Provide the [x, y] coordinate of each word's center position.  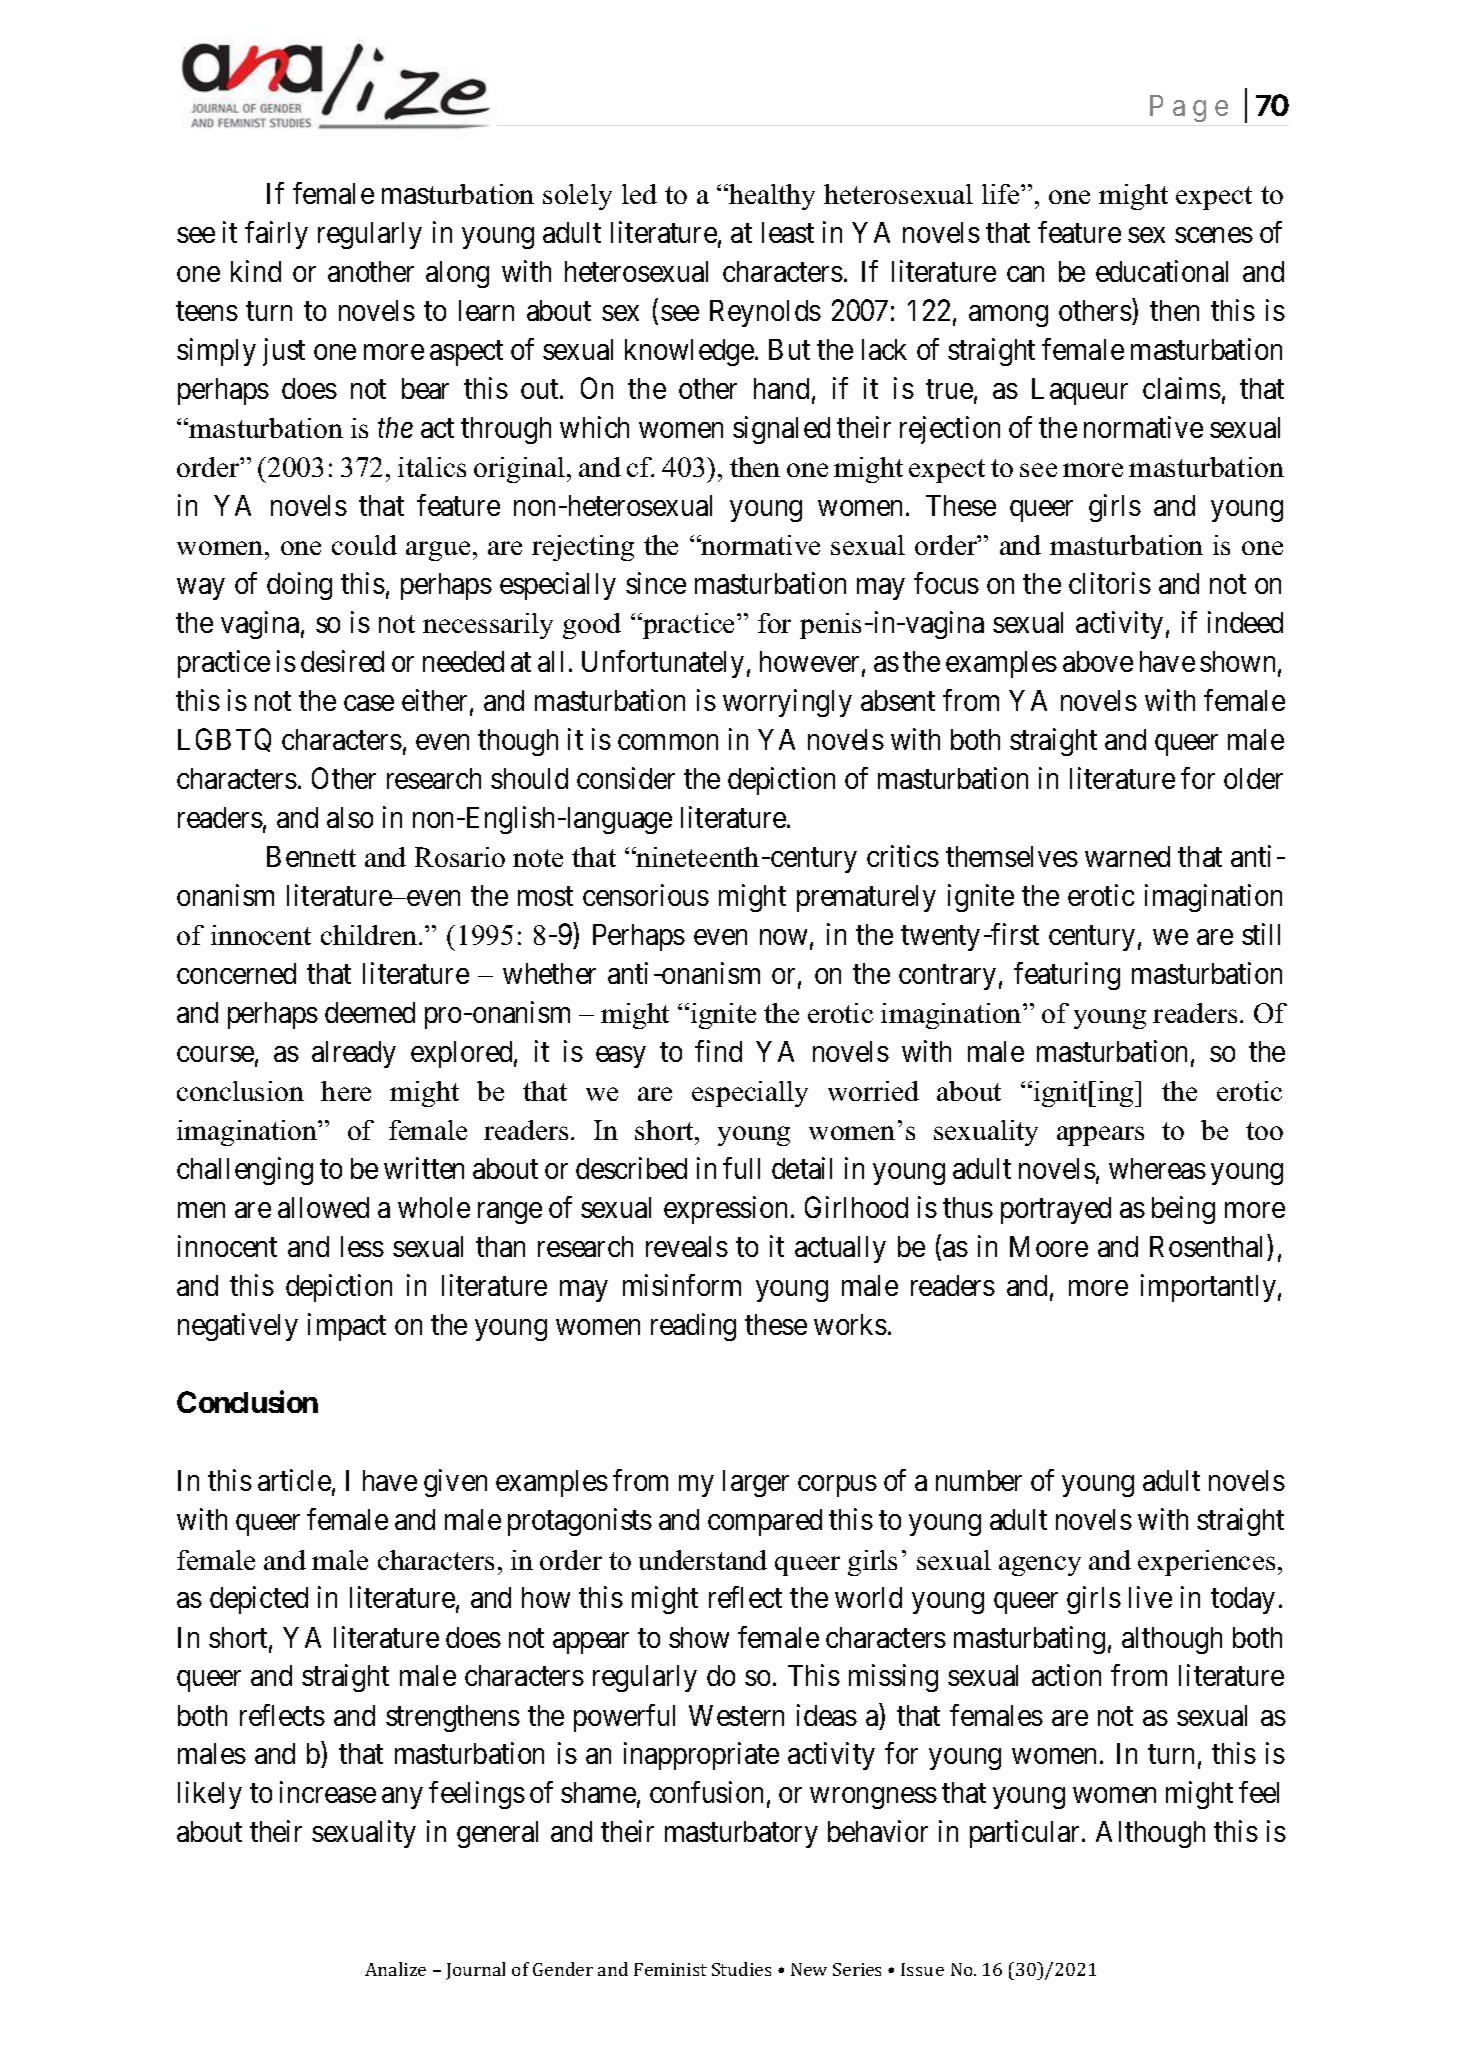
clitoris [1110, 583]
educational [1162, 271]
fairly [276, 235]
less [362, 1246]
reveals [687, 1246]
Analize [395, 1969]
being [1183, 1210]
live [1150, 1597]
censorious [646, 895]
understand [703, 1560]
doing [299, 586]
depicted [259, 1600]
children [369, 935]
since [656, 583]
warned [1127, 856]
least [788, 232]
